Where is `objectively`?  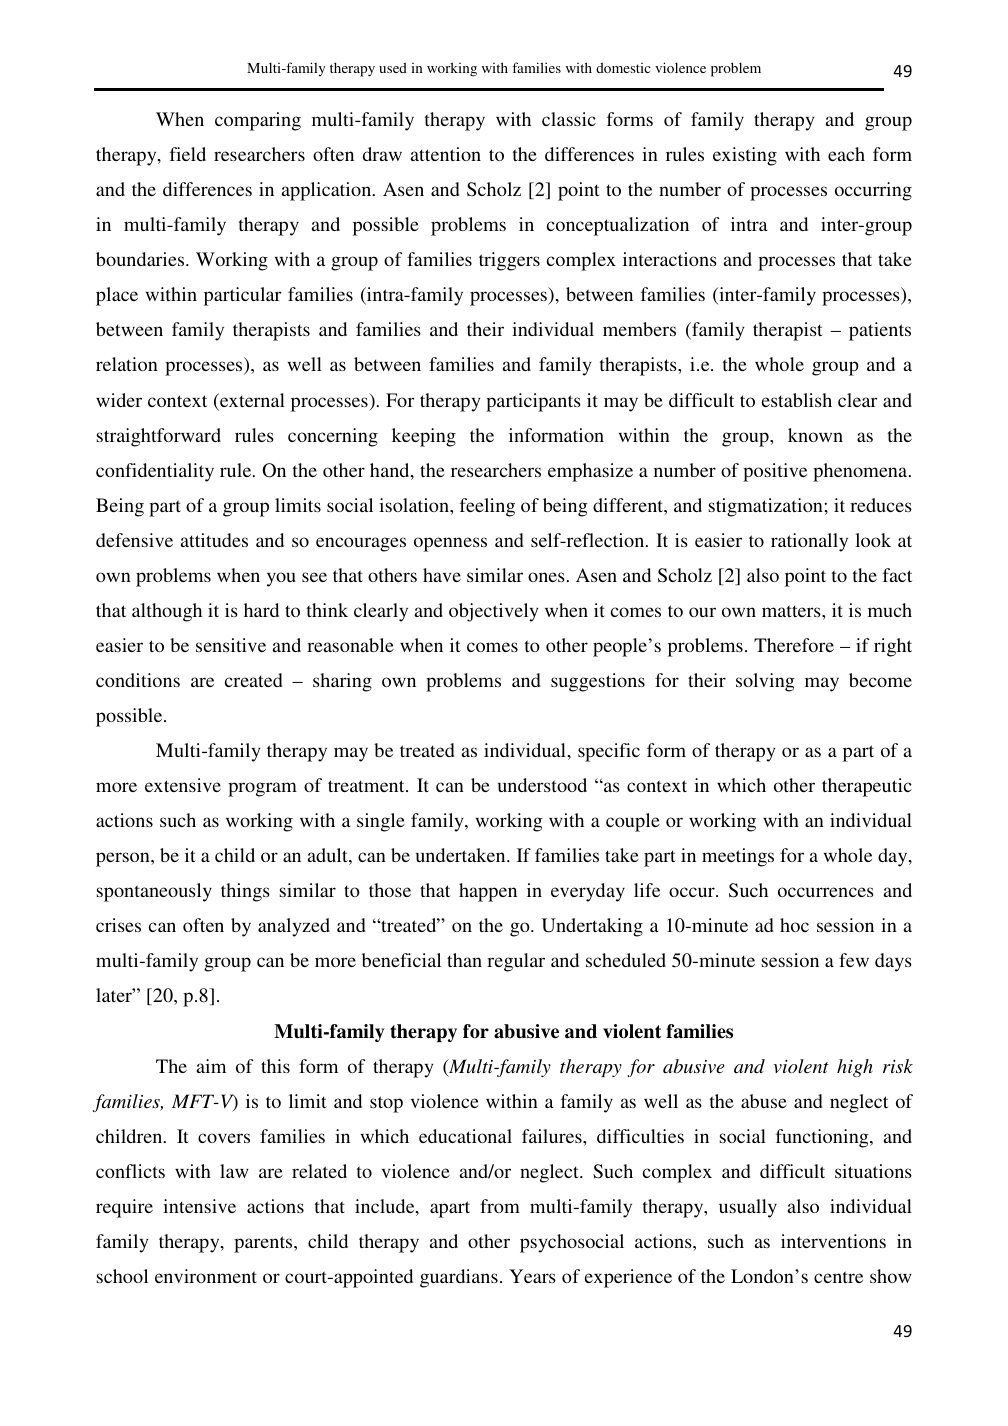
objectively is located at coordinates (494, 612).
